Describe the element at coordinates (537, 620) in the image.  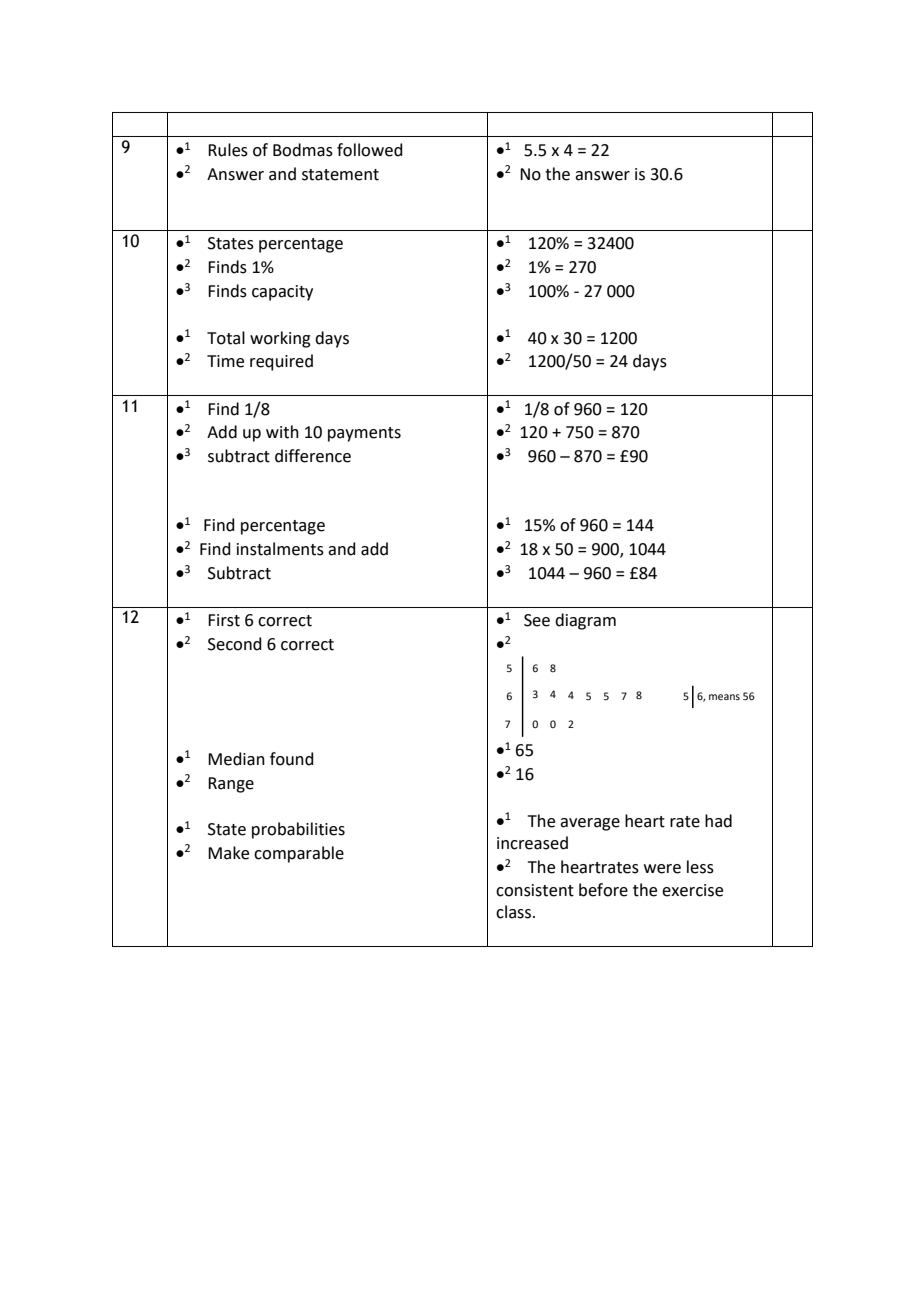
I see `See` at that location.
